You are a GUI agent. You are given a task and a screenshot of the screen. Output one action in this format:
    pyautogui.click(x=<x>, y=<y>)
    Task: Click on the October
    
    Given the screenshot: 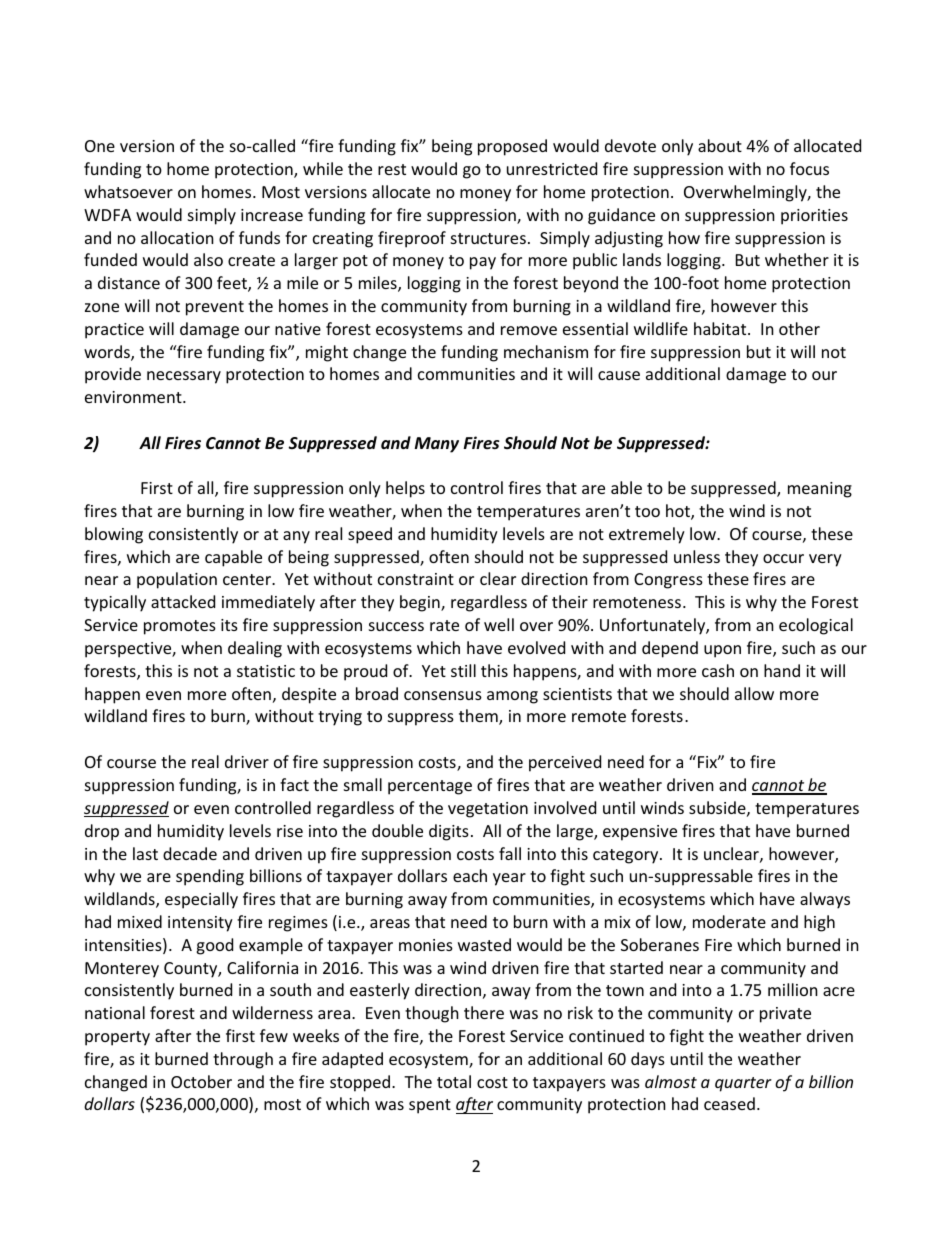 What is the action you would take?
    pyautogui.click(x=201, y=1081)
